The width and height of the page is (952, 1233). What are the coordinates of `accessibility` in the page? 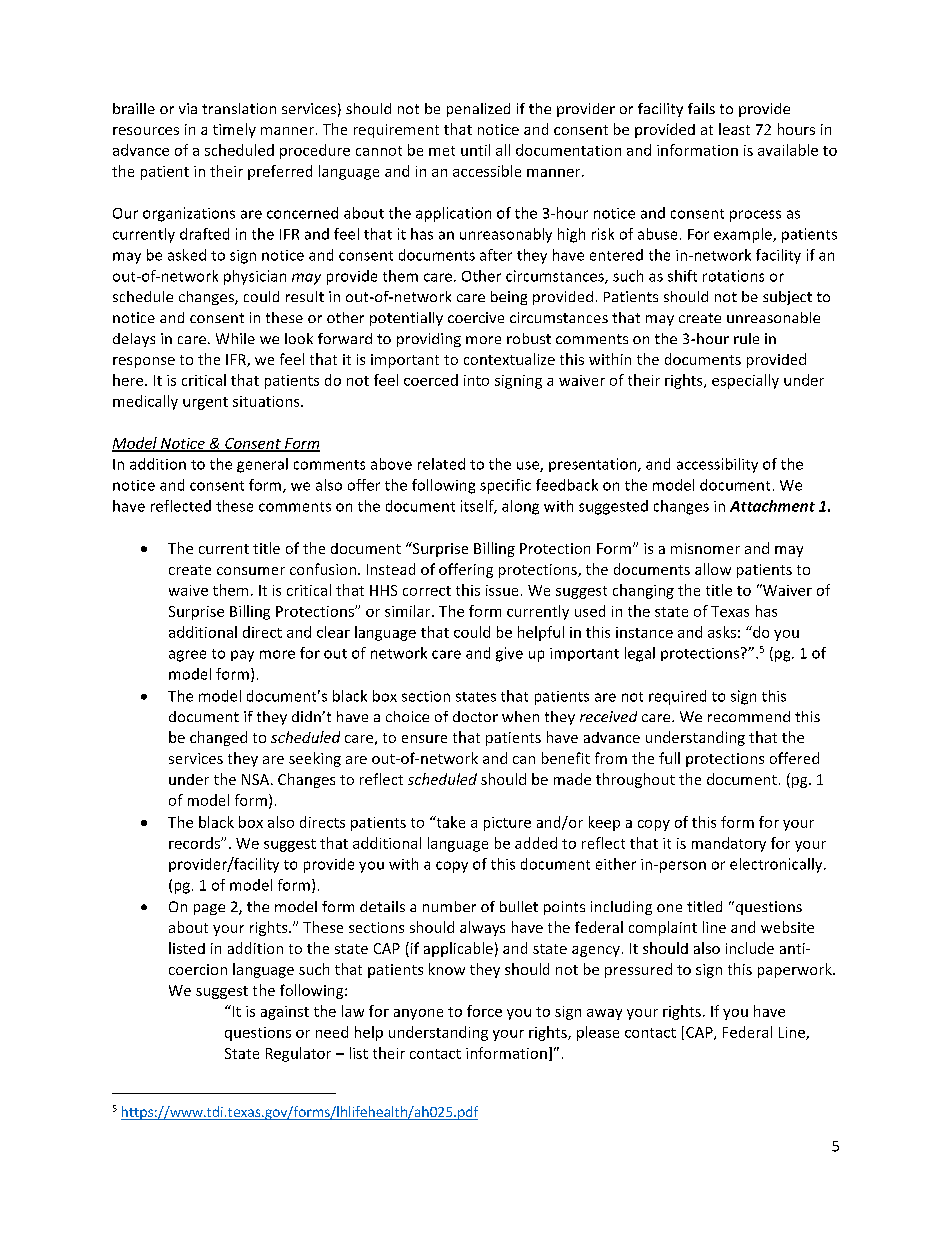 It's located at (717, 465).
